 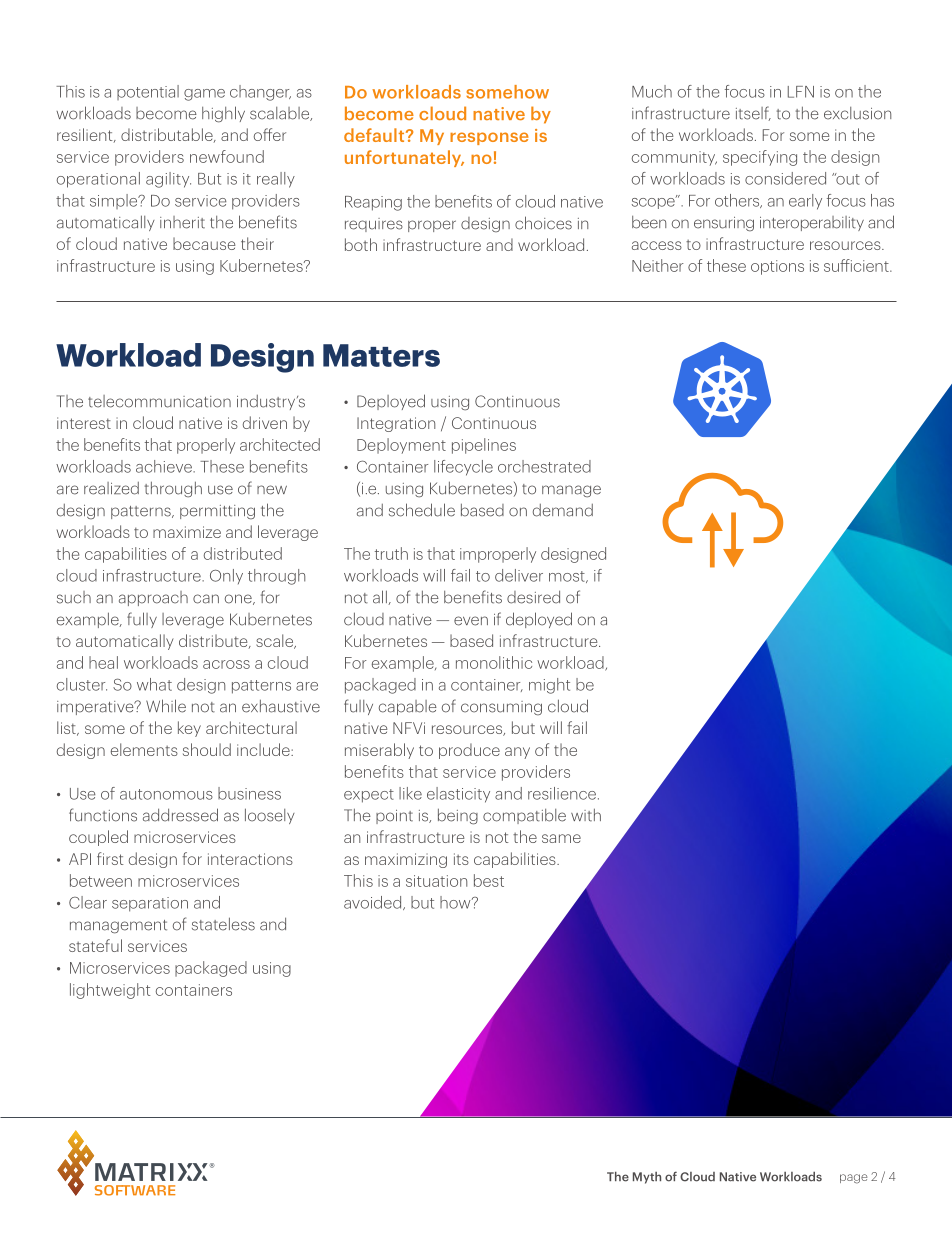 I want to click on with, so click(x=586, y=815).
